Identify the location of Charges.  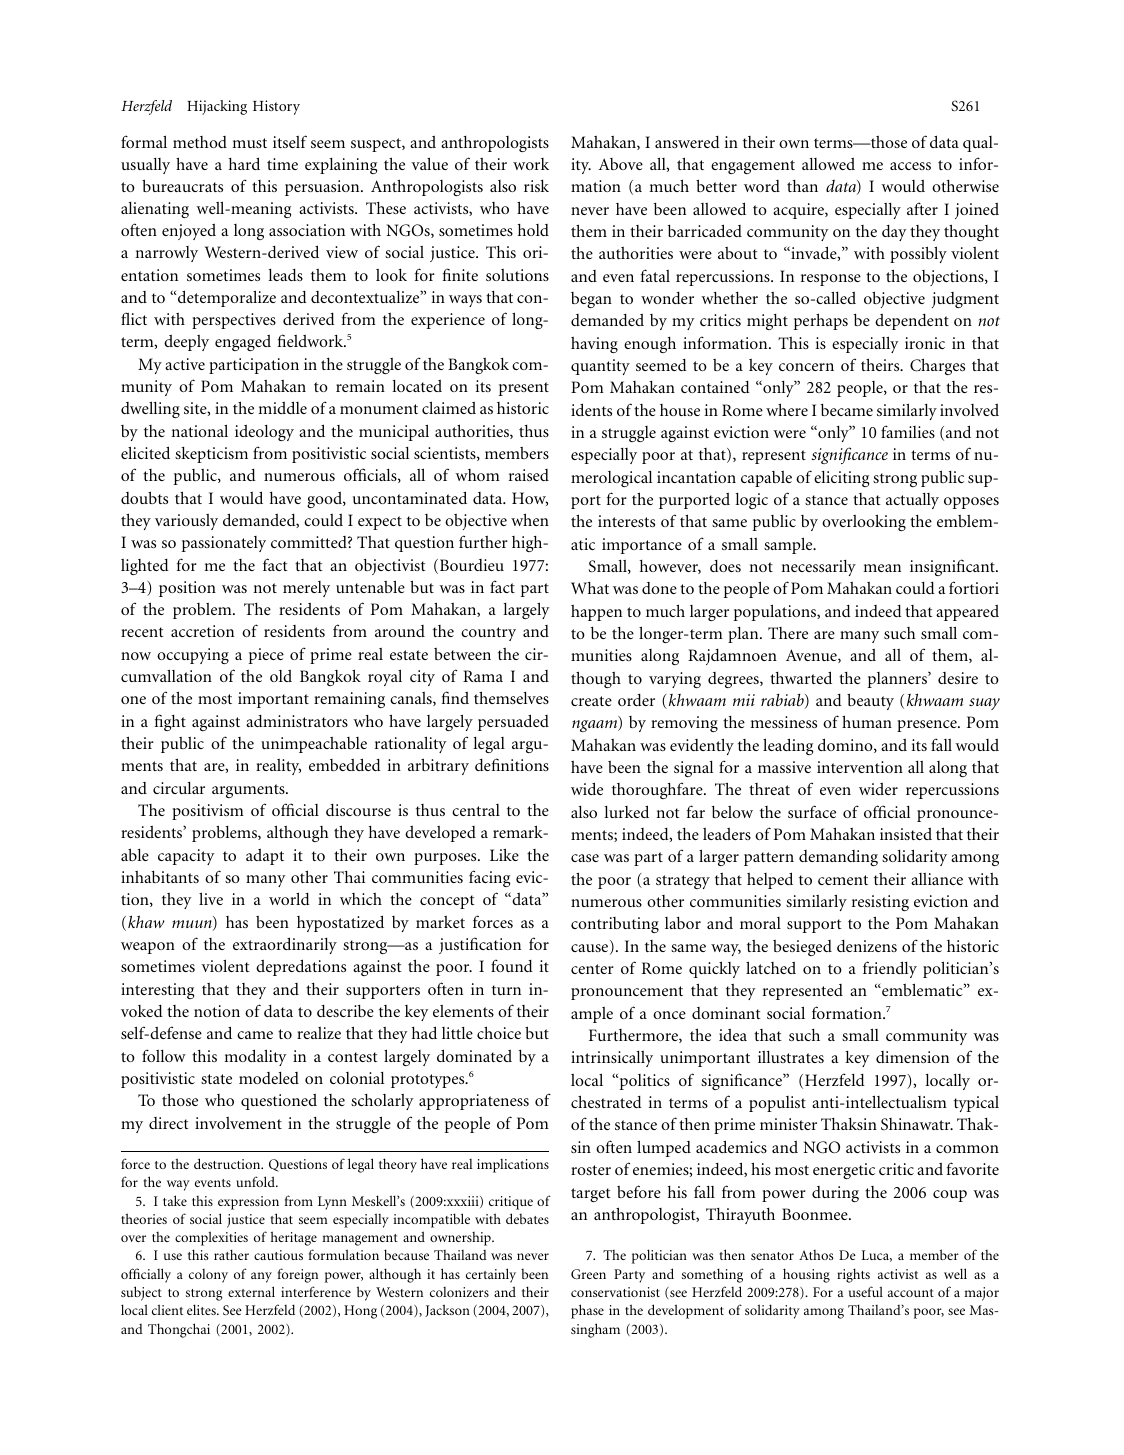
(937, 366).
